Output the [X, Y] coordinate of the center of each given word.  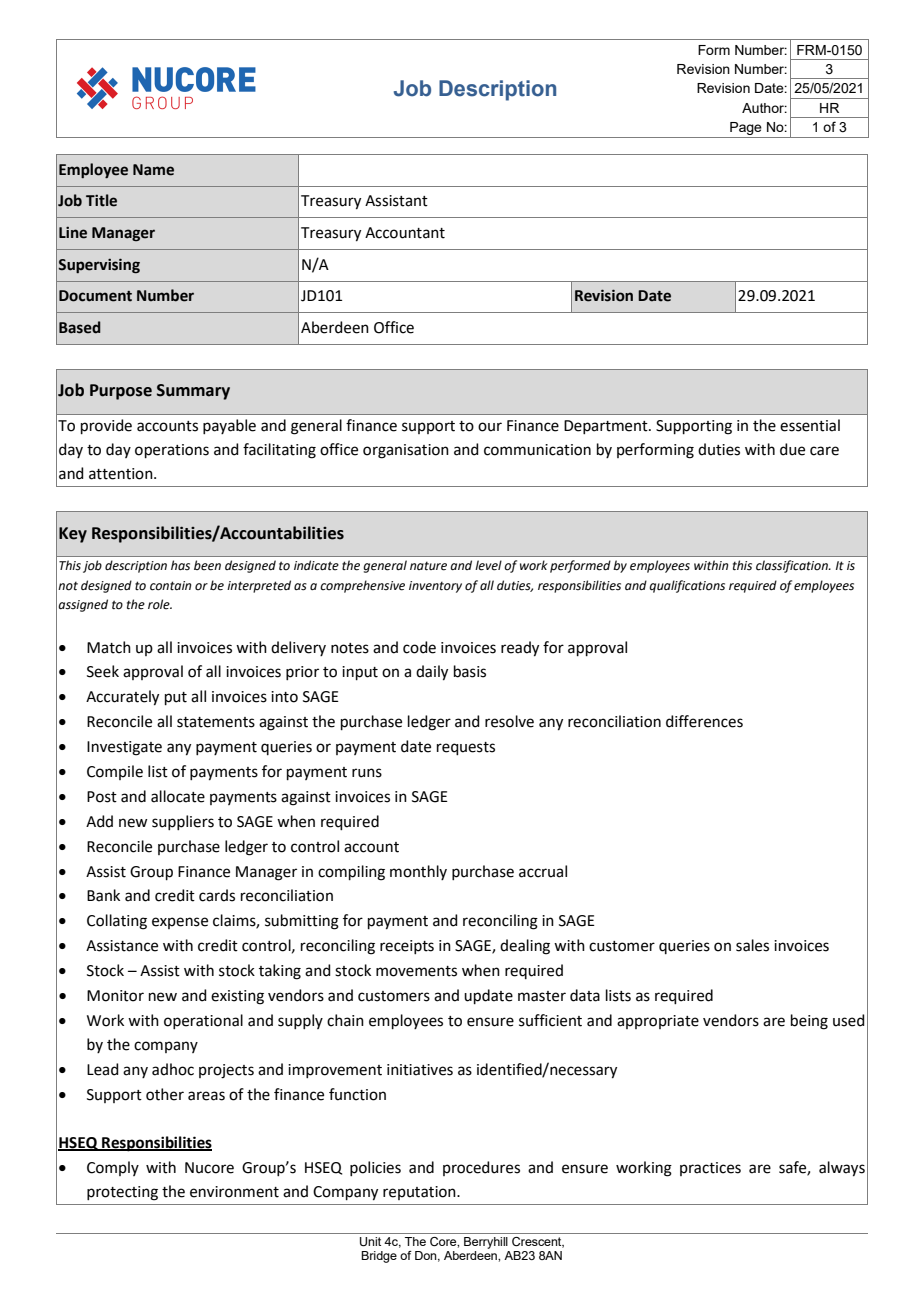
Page [746, 130]
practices [710, 1169]
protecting [122, 1193]
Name [153, 170]
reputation [420, 1193]
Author [764, 108]
